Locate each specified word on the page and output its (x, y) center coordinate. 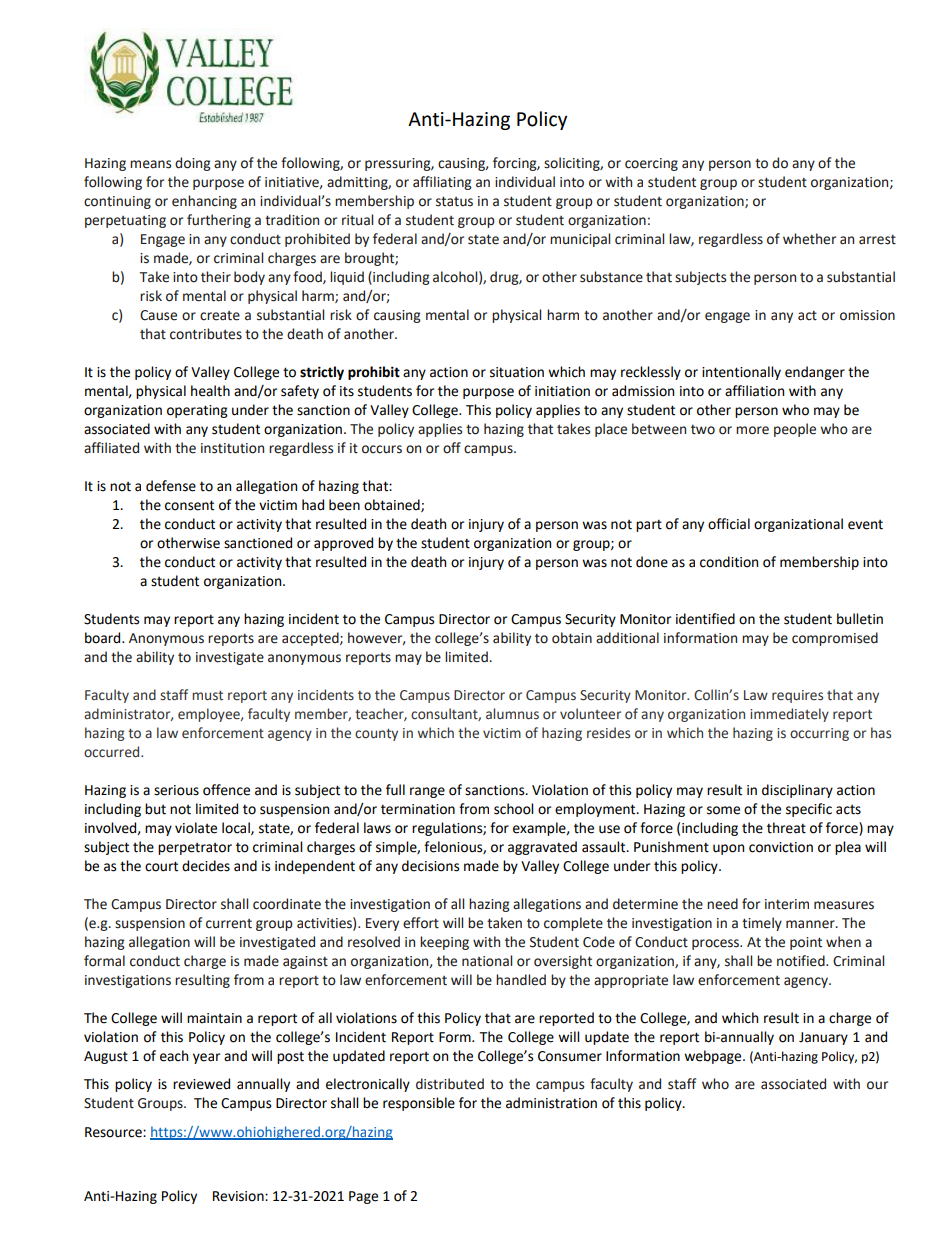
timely (762, 924)
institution (232, 448)
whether (809, 239)
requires (797, 696)
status (454, 201)
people (795, 430)
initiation (562, 391)
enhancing (204, 202)
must (207, 696)
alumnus (512, 714)
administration (551, 1103)
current (229, 924)
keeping (444, 943)
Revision (239, 1196)
